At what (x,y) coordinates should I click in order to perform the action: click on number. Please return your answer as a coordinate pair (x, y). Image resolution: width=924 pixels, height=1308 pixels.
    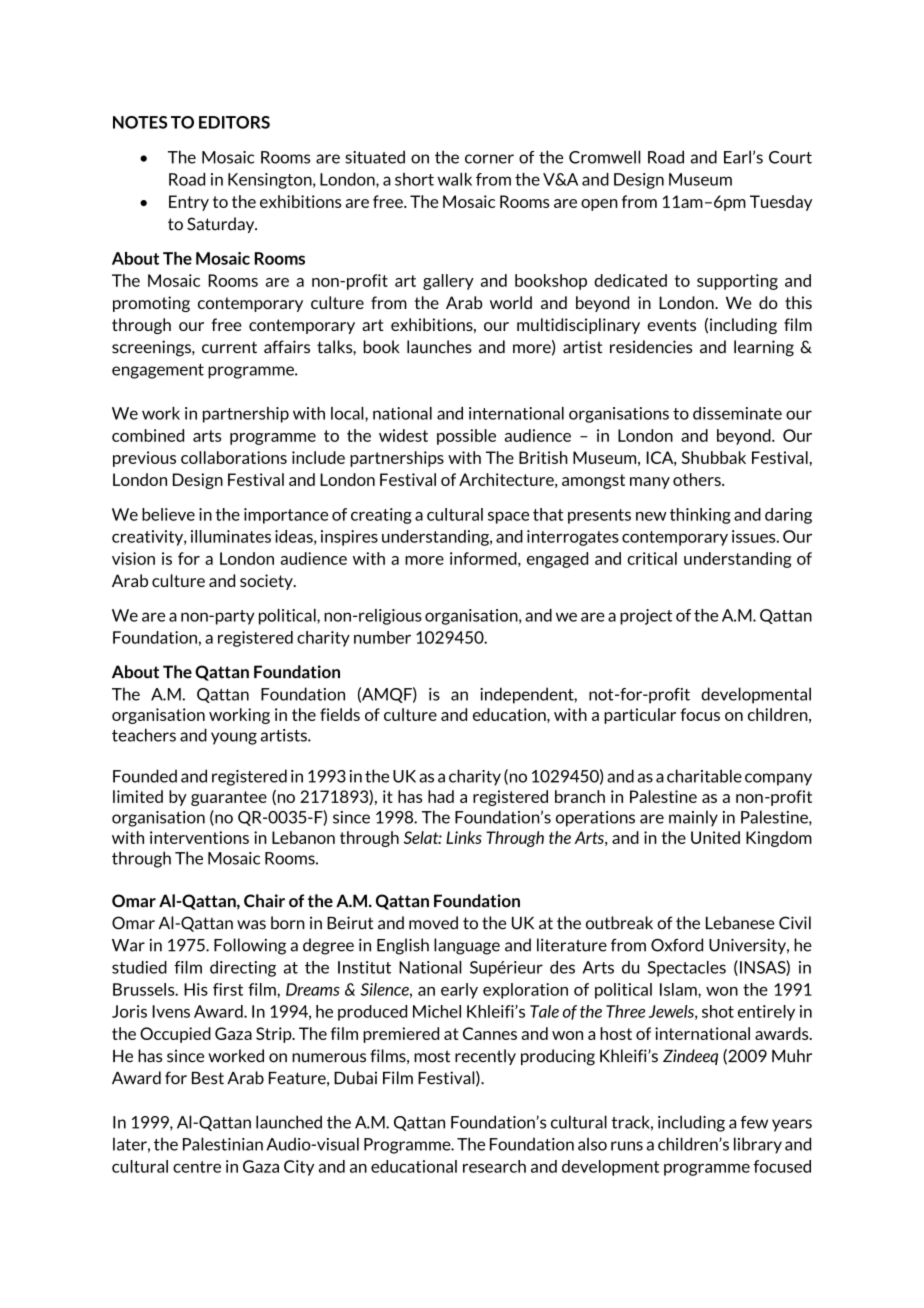
    Looking at the image, I should click on (382, 637).
